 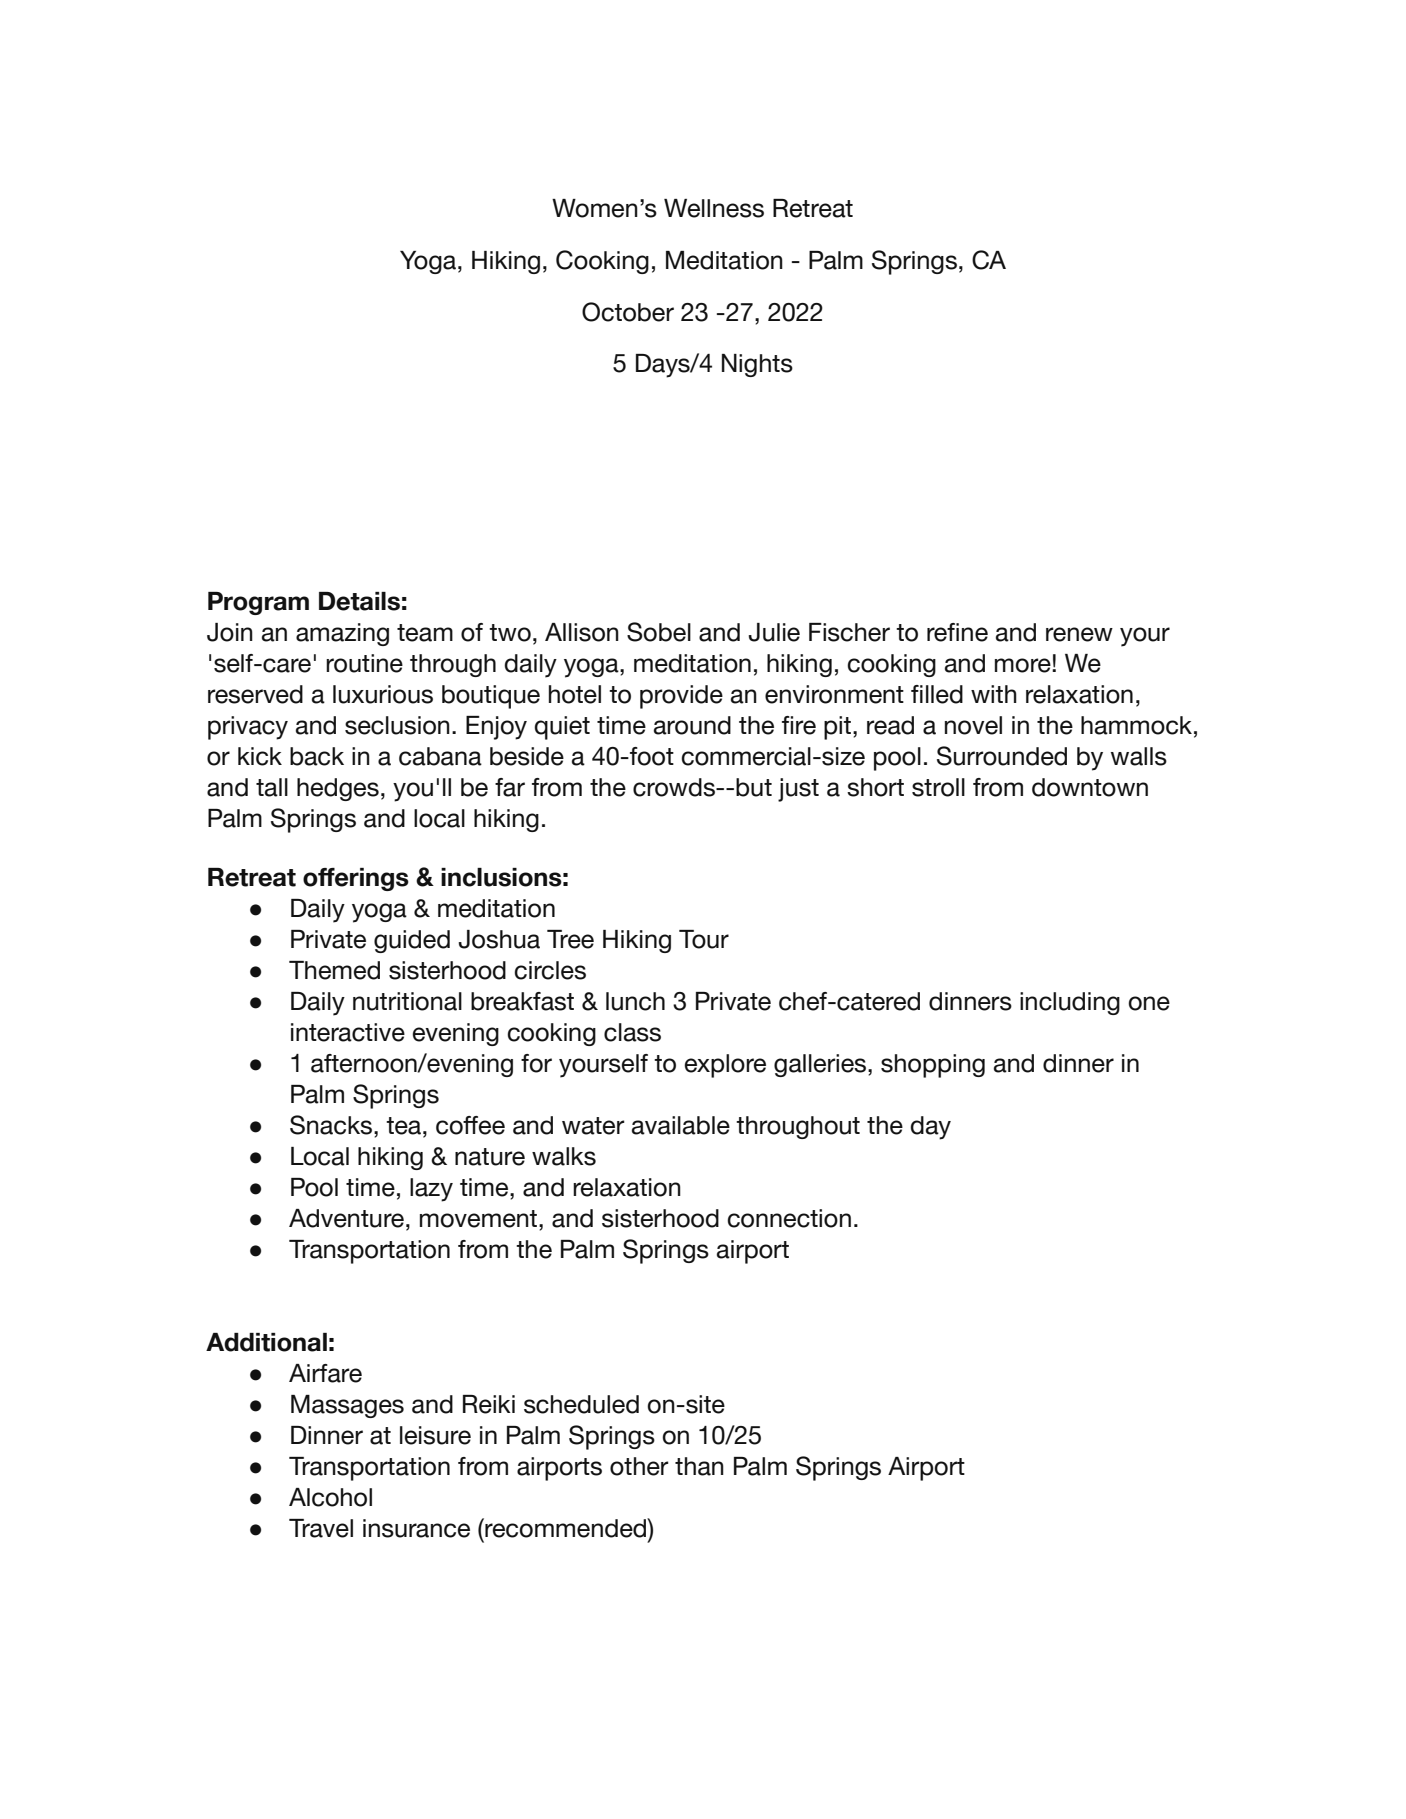 I want to click on lunch, so click(x=635, y=1001).
